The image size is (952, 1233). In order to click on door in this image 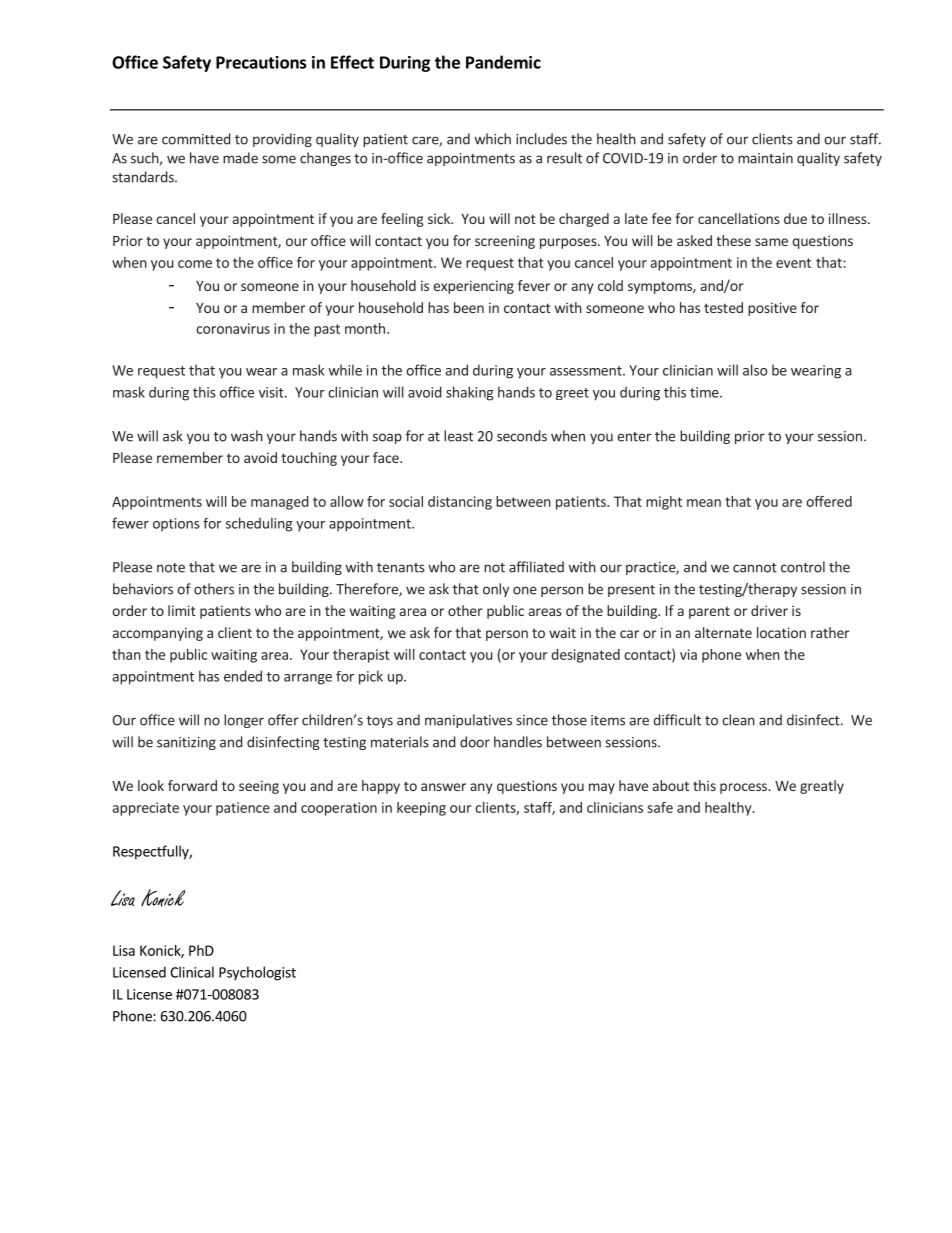, I will do `click(475, 742)`.
